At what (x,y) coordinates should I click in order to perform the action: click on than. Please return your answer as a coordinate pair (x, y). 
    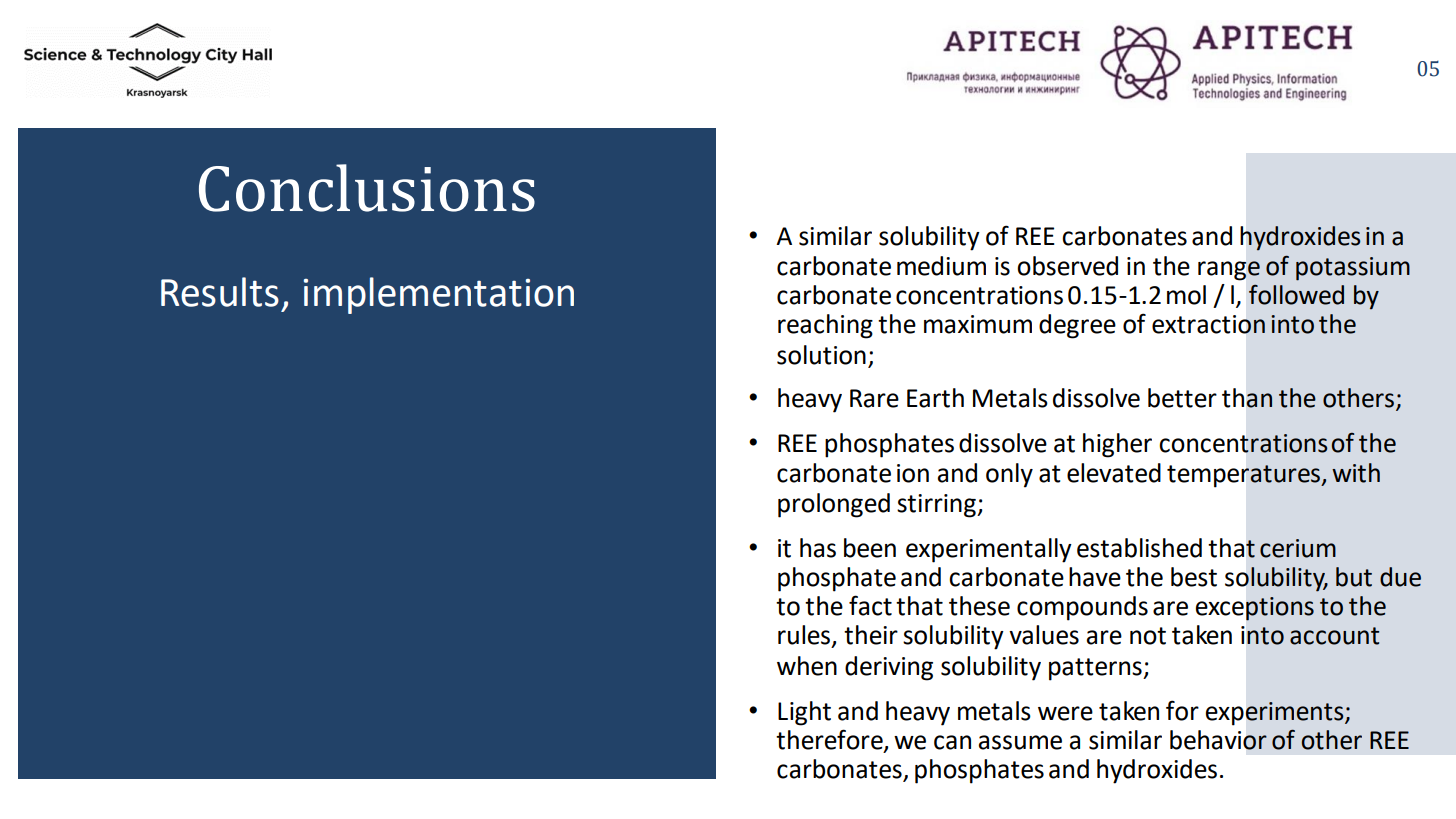
    Looking at the image, I should click on (1247, 398).
